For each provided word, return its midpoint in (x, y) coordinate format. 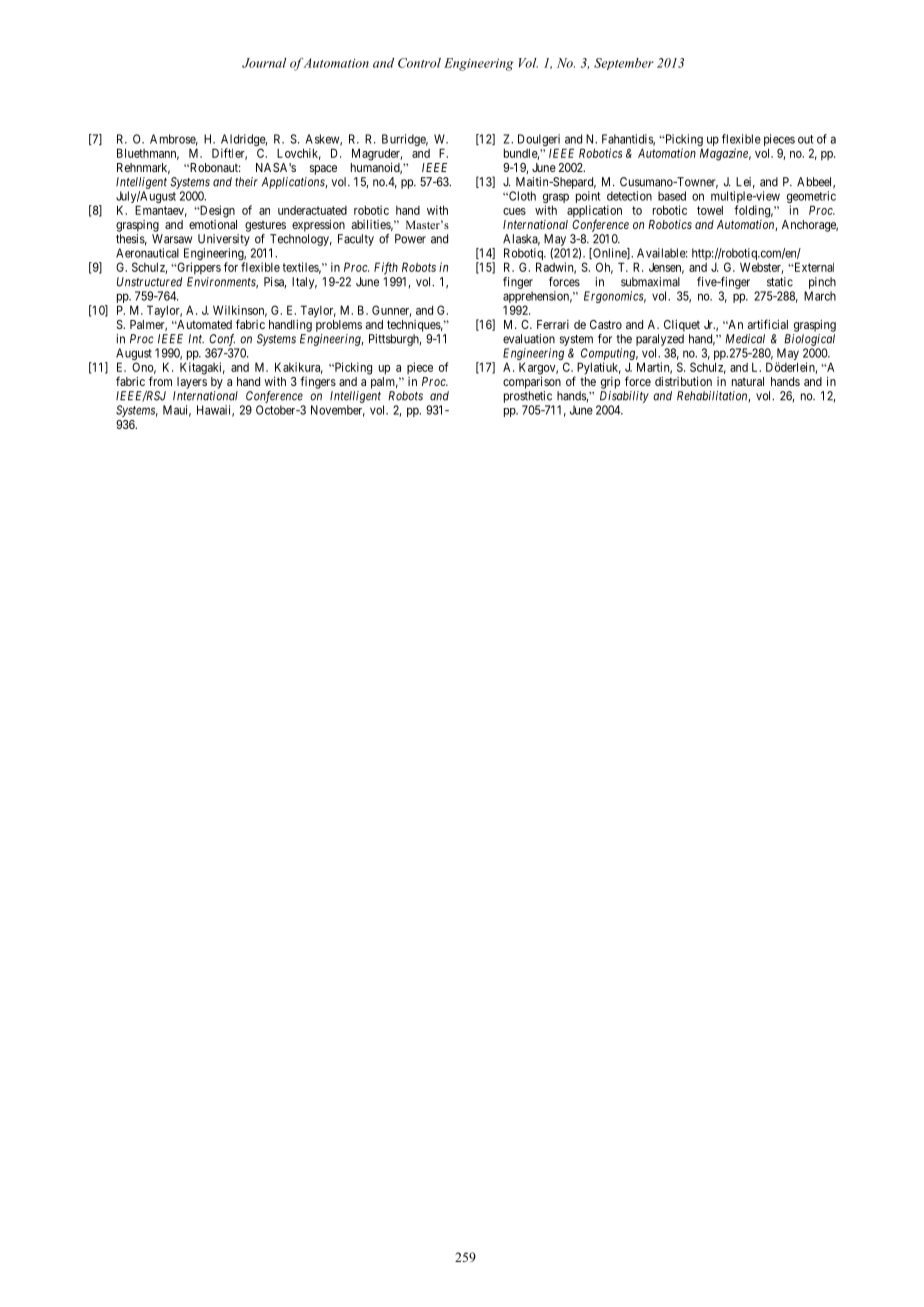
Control (419, 63)
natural (748, 381)
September (624, 64)
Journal (264, 63)
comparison (532, 383)
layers (192, 383)
